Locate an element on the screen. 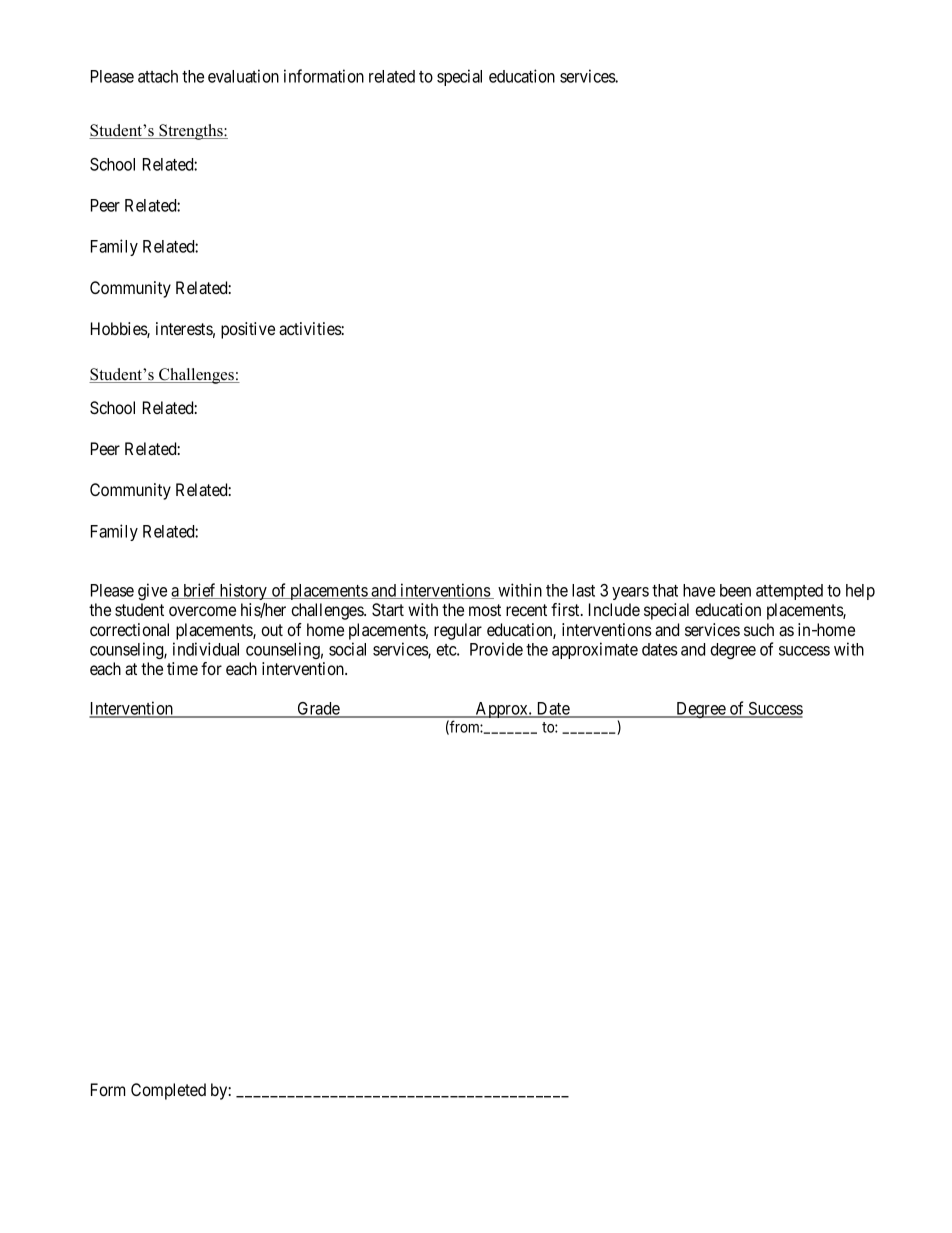 The width and height of the screenshot is (952, 1233). Provide is located at coordinates (496, 649).
